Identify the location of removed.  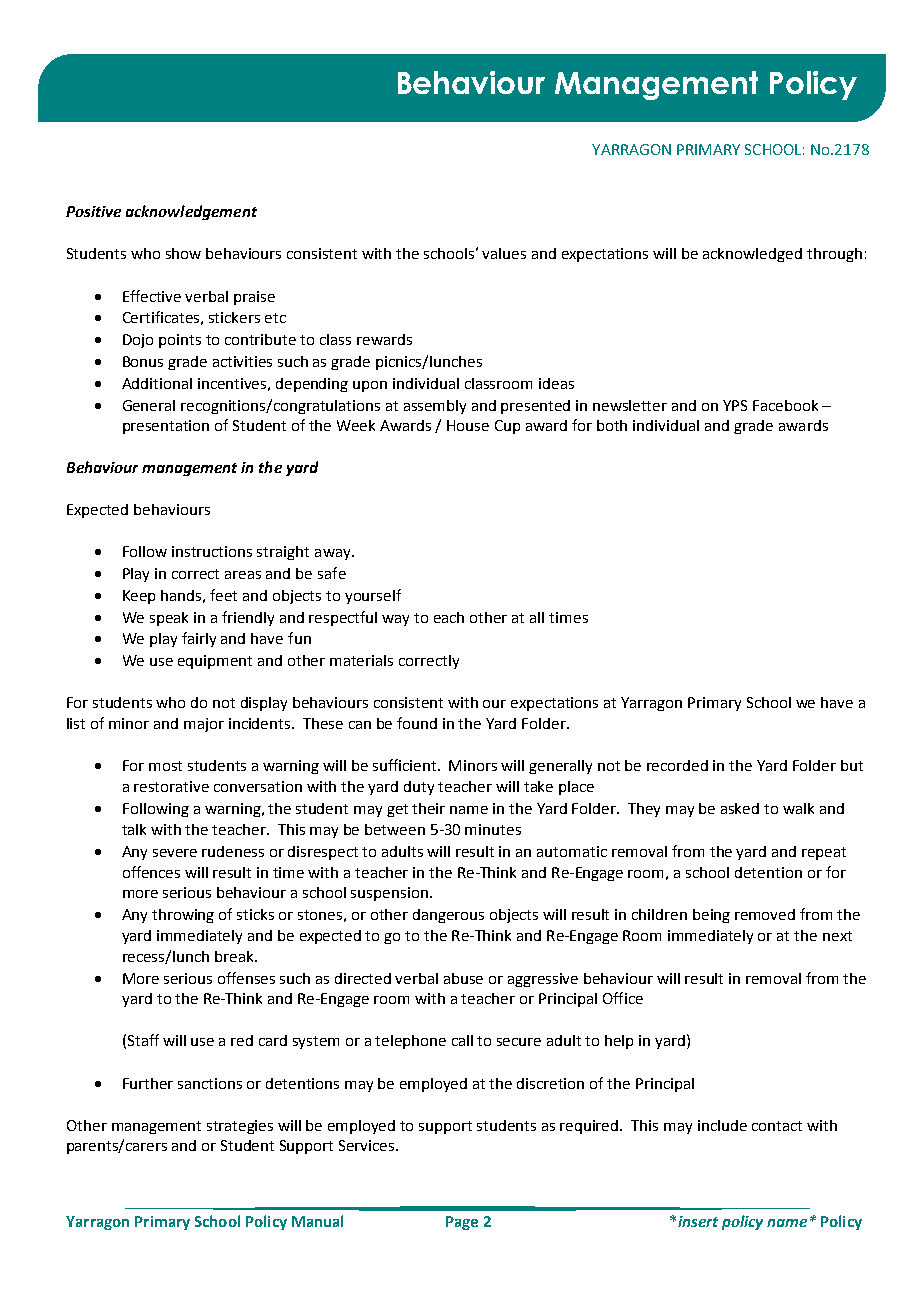
(765, 914).
